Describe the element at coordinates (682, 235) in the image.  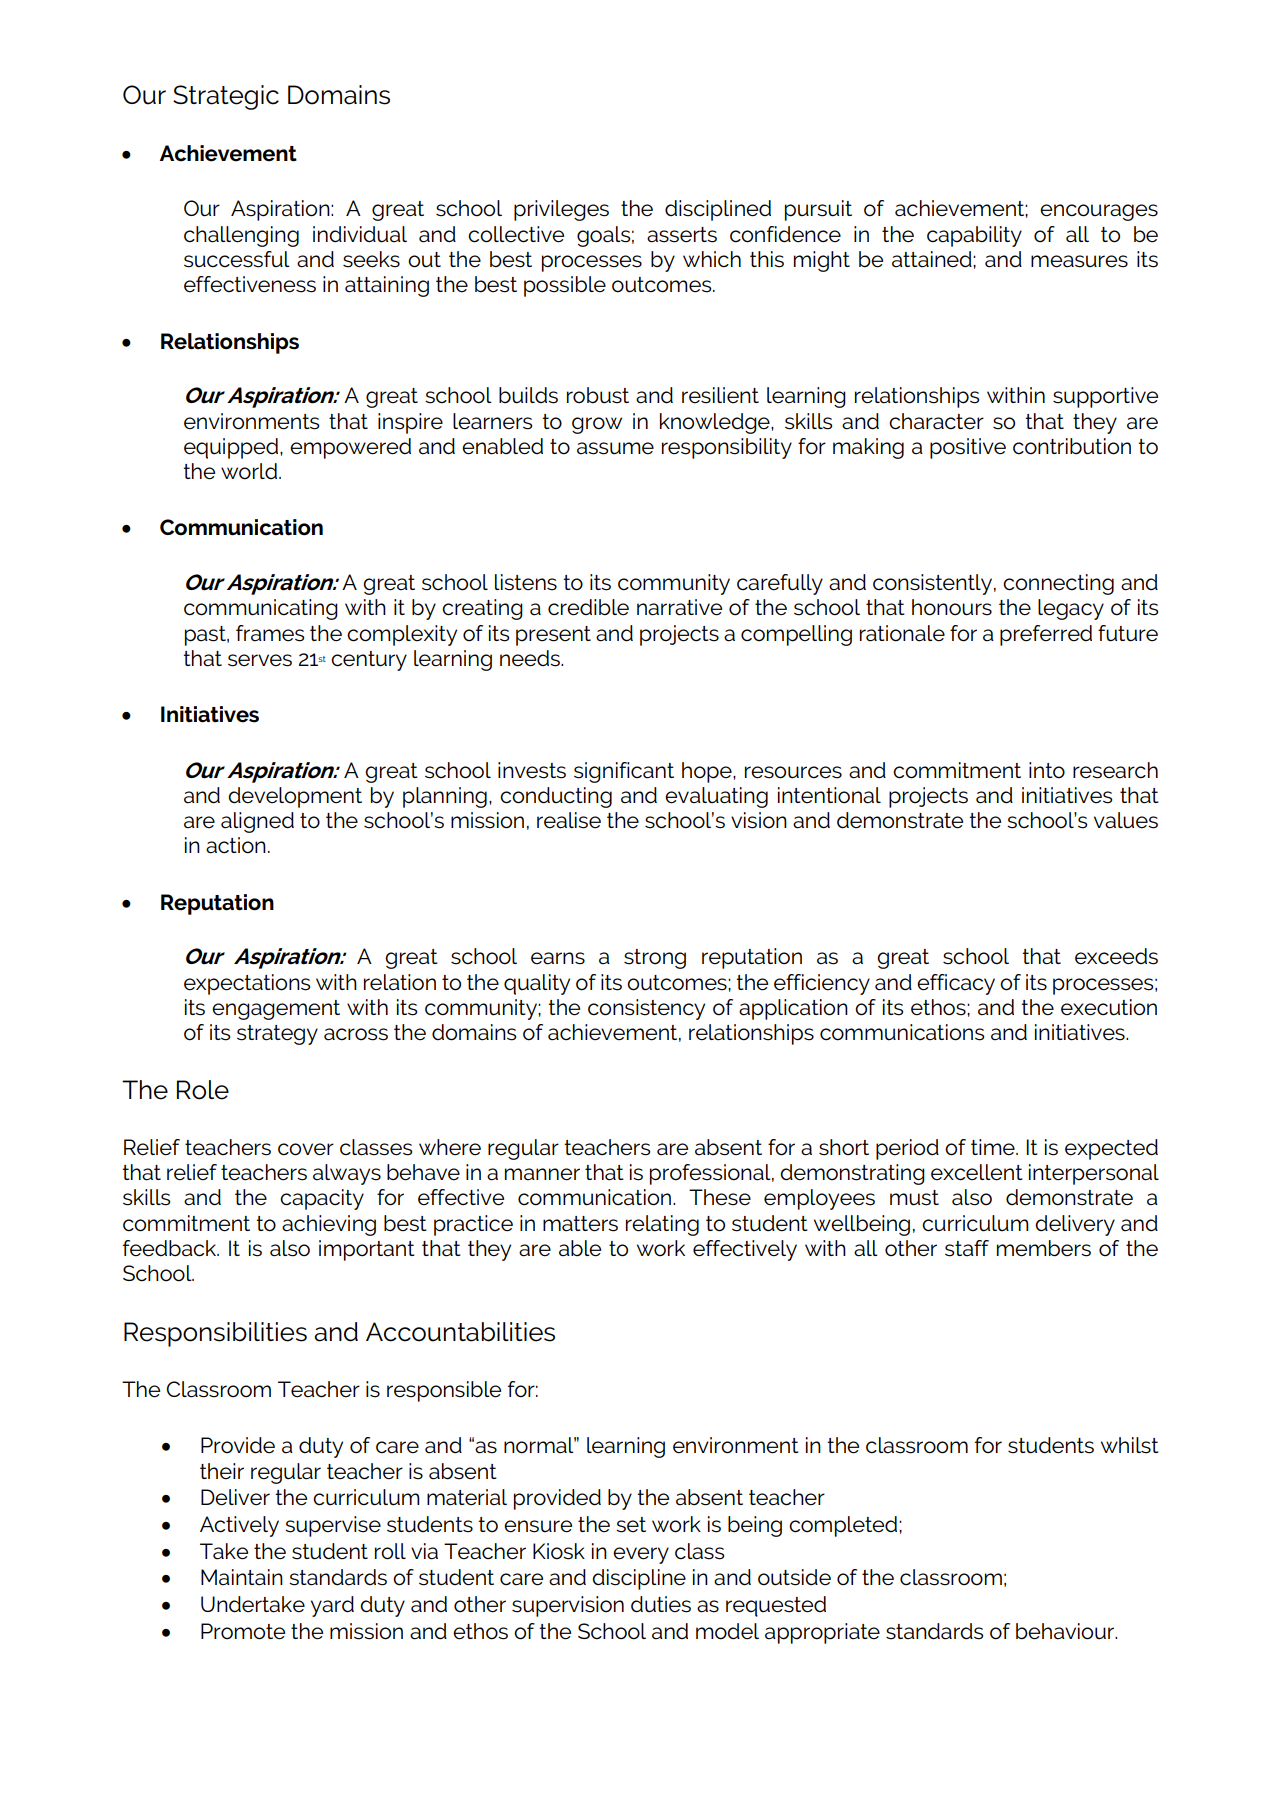
I see `asserts` at that location.
